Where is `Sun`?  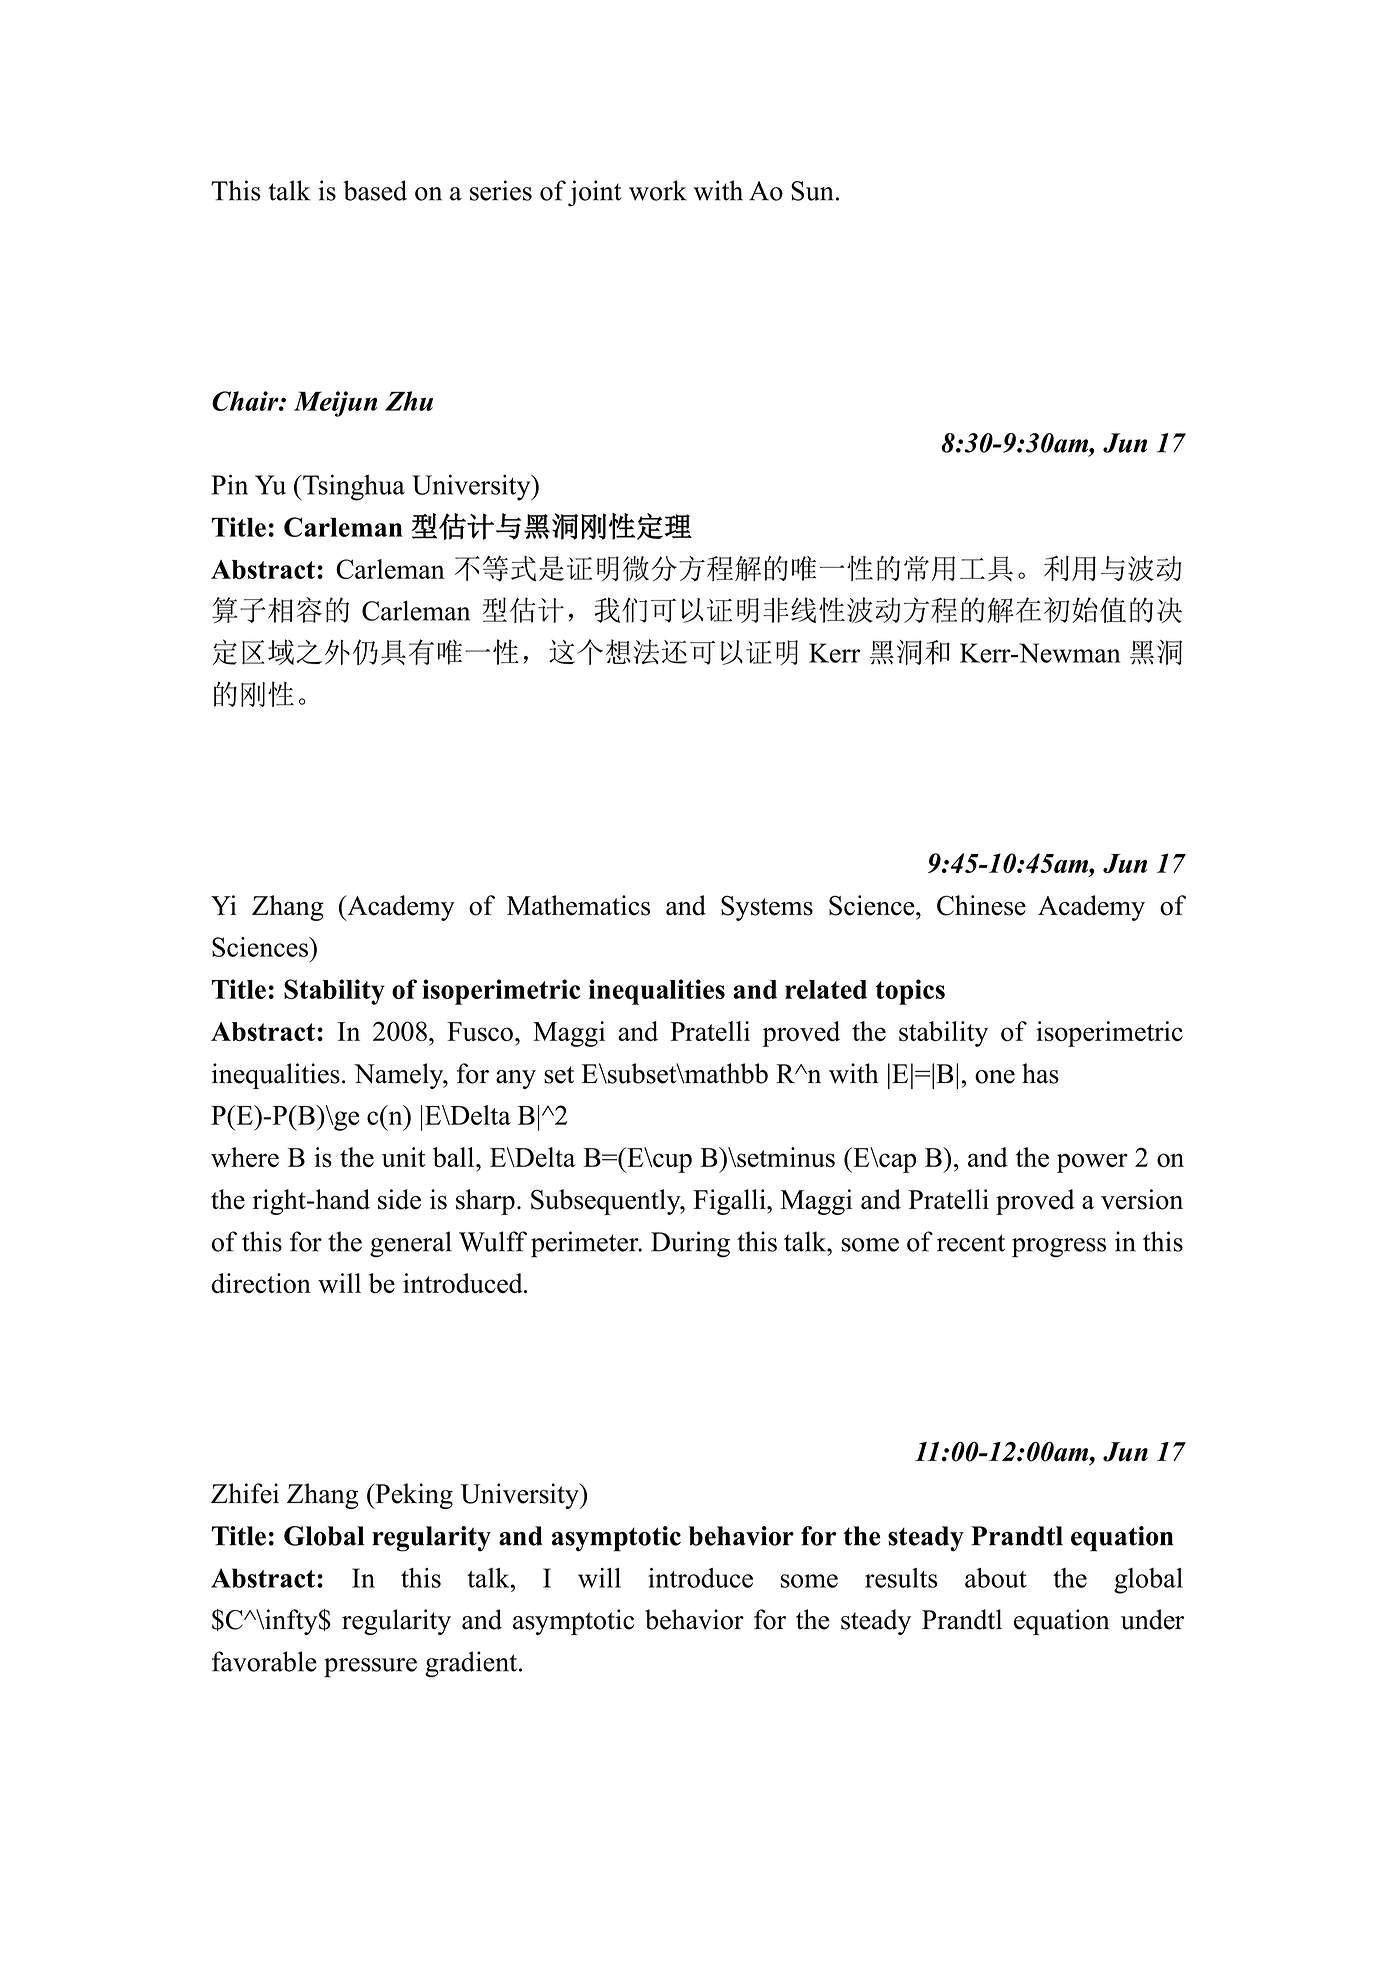
Sun is located at coordinates (812, 191).
